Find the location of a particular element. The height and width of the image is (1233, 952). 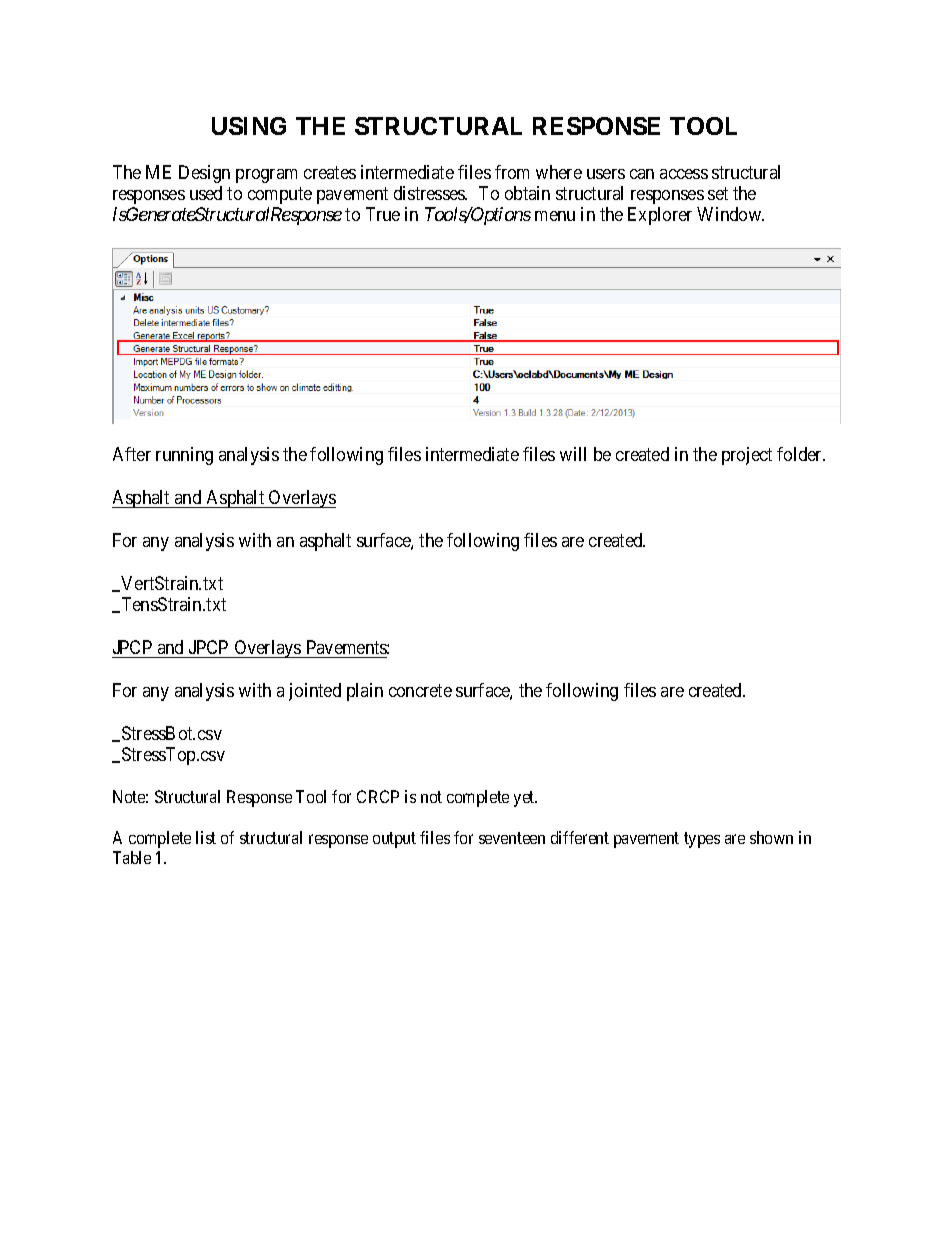

list is located at coordinates (206, 837).
